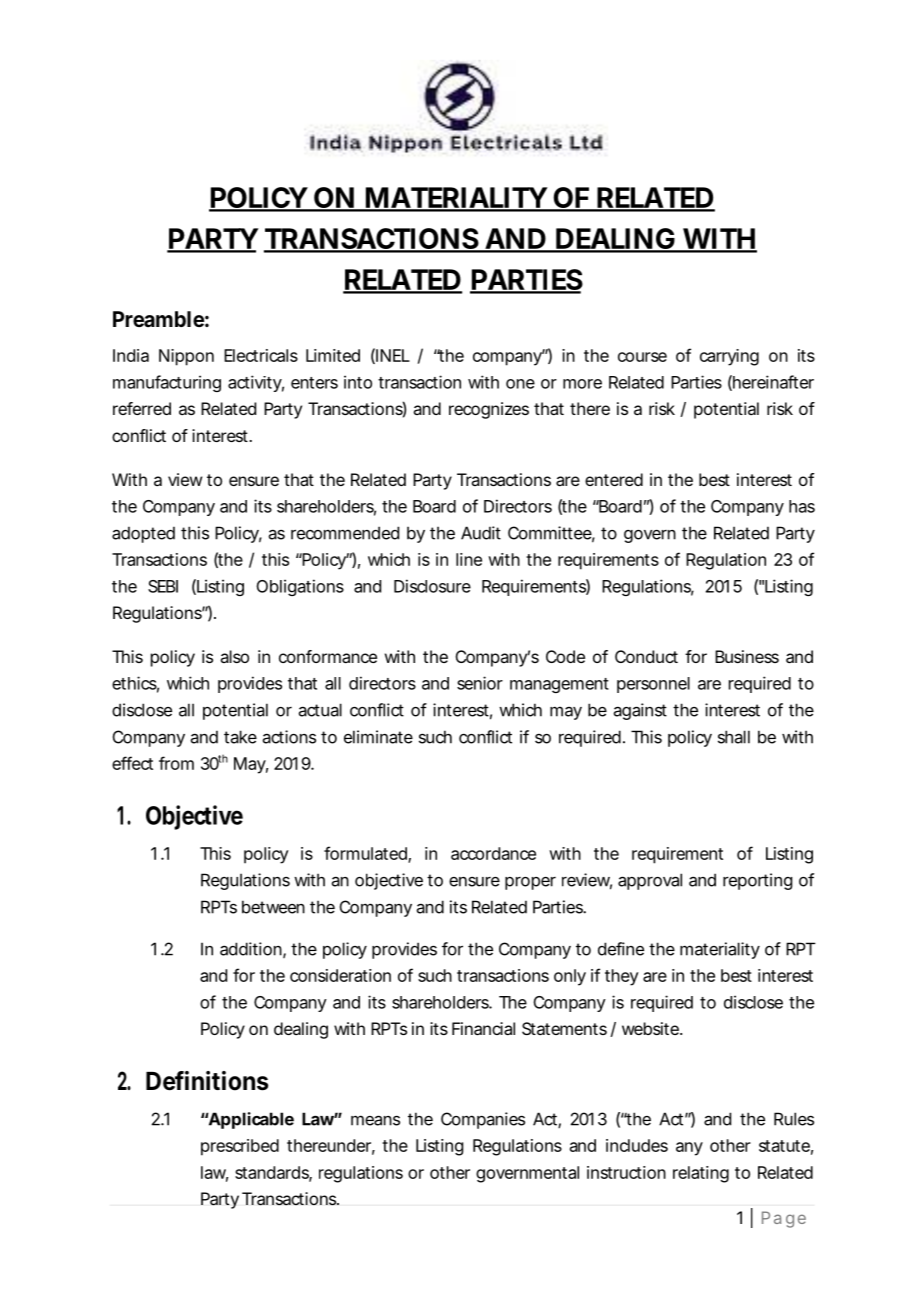  I want to click on only, so click(570, 977).
